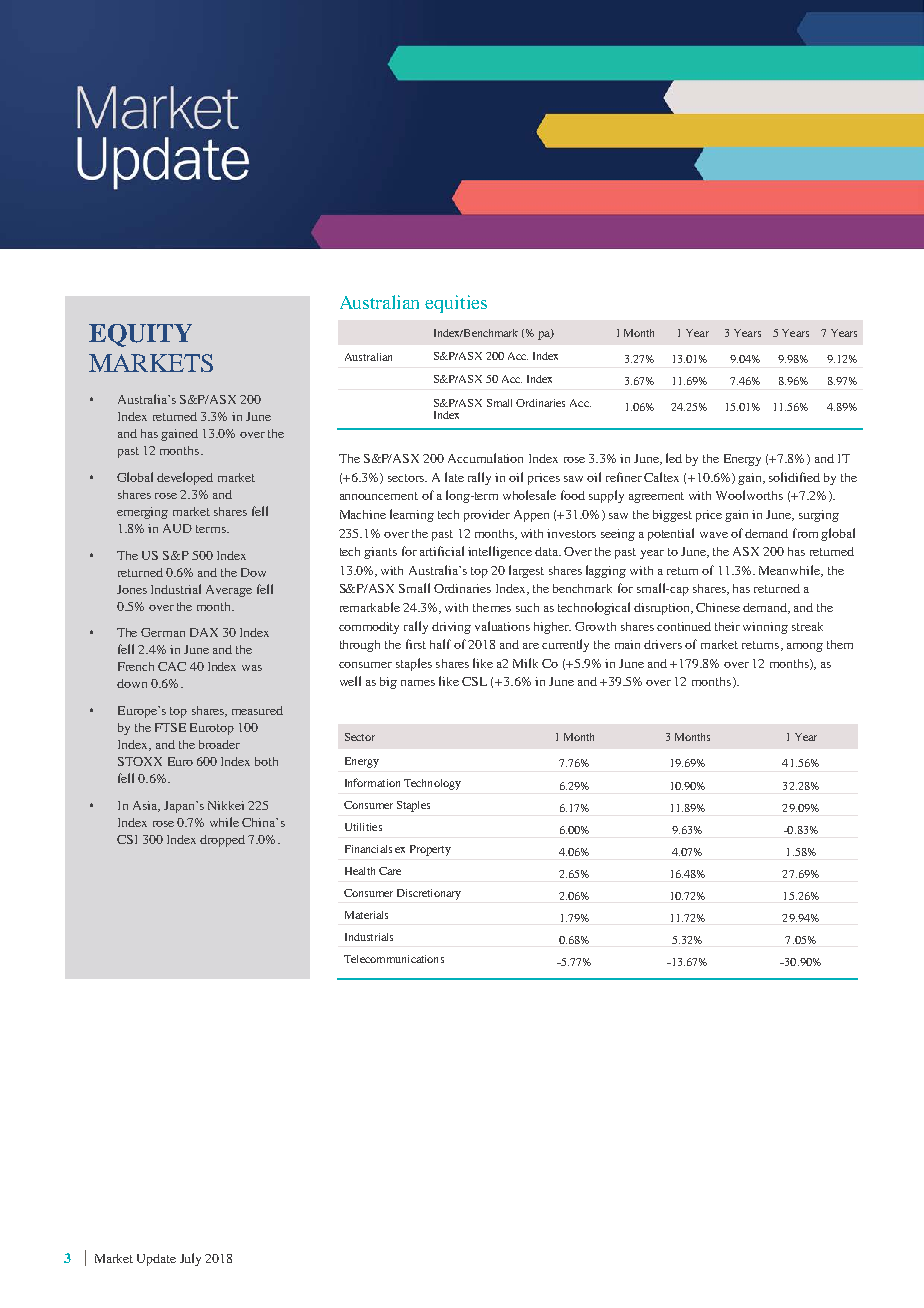 The image size is (924, 1308). What do you see at coordinates (429, 894) in the screenshot?
I see `Discretionary` at bounding box center [429, 894].
